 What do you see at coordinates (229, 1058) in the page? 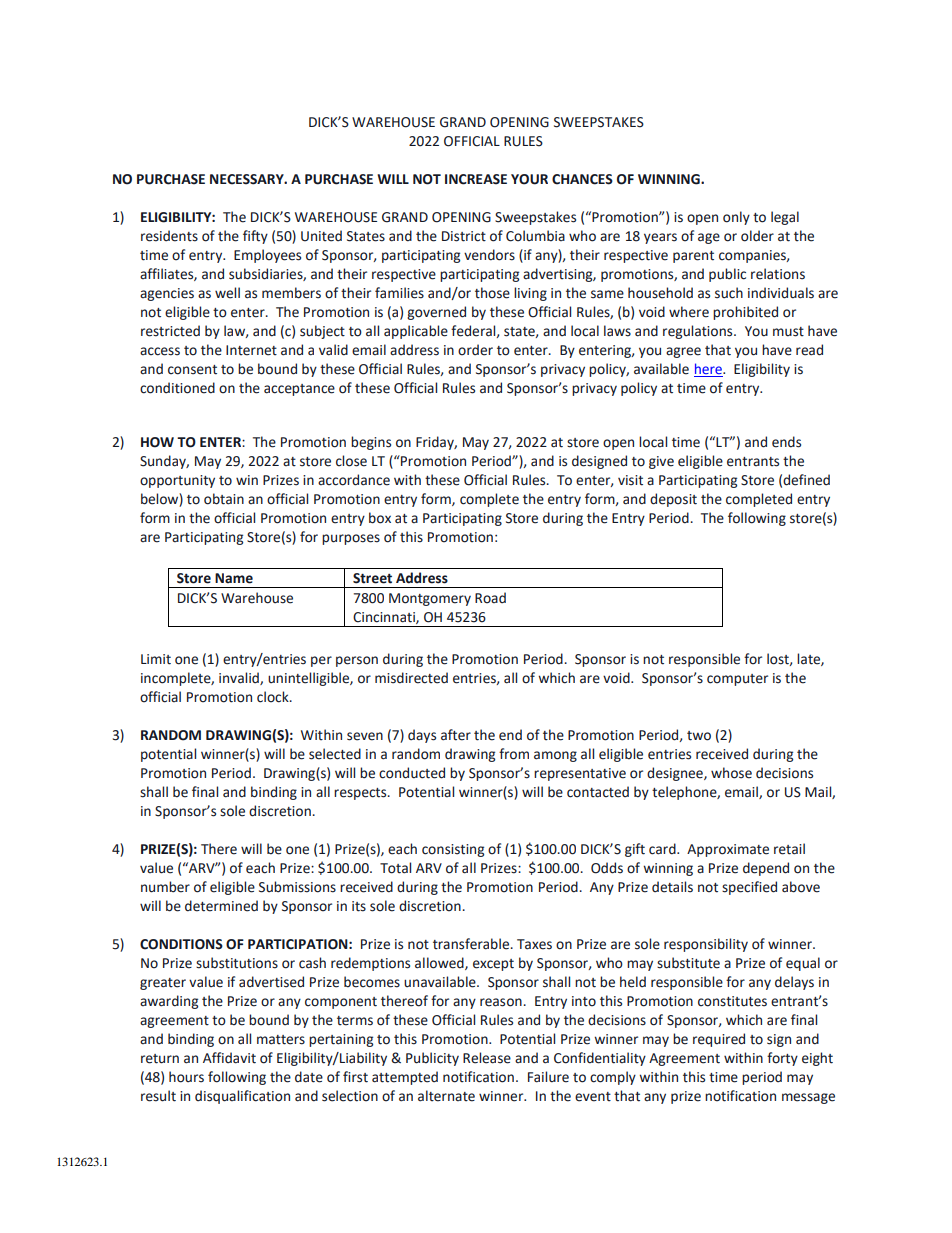
I see `Affidavit` at bounding box center [229, 1058].
